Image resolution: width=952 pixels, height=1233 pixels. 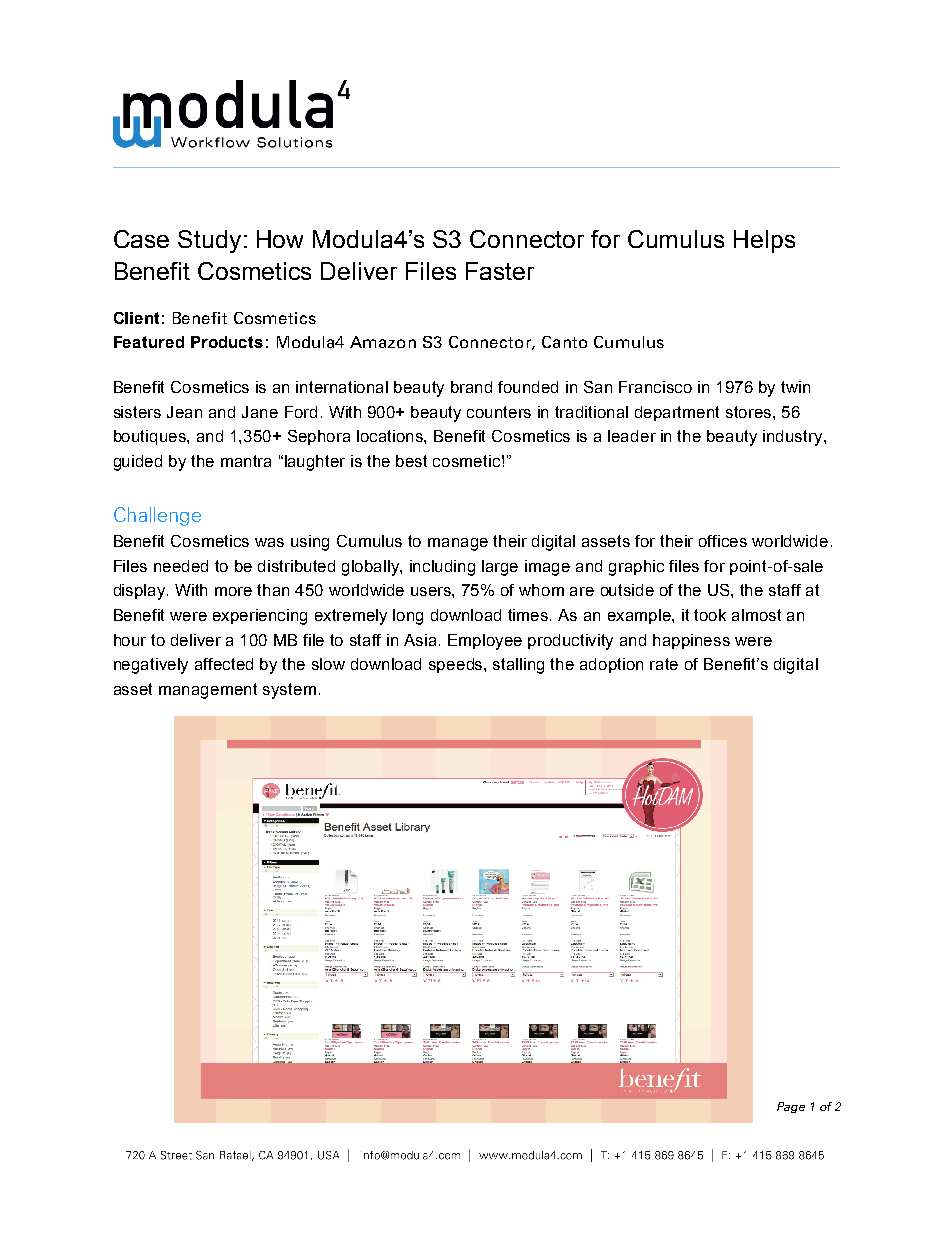 What do you see at coordinates (791, 1107) in the screenshot?
I see `Page` at bounding box center [791, 1107].
